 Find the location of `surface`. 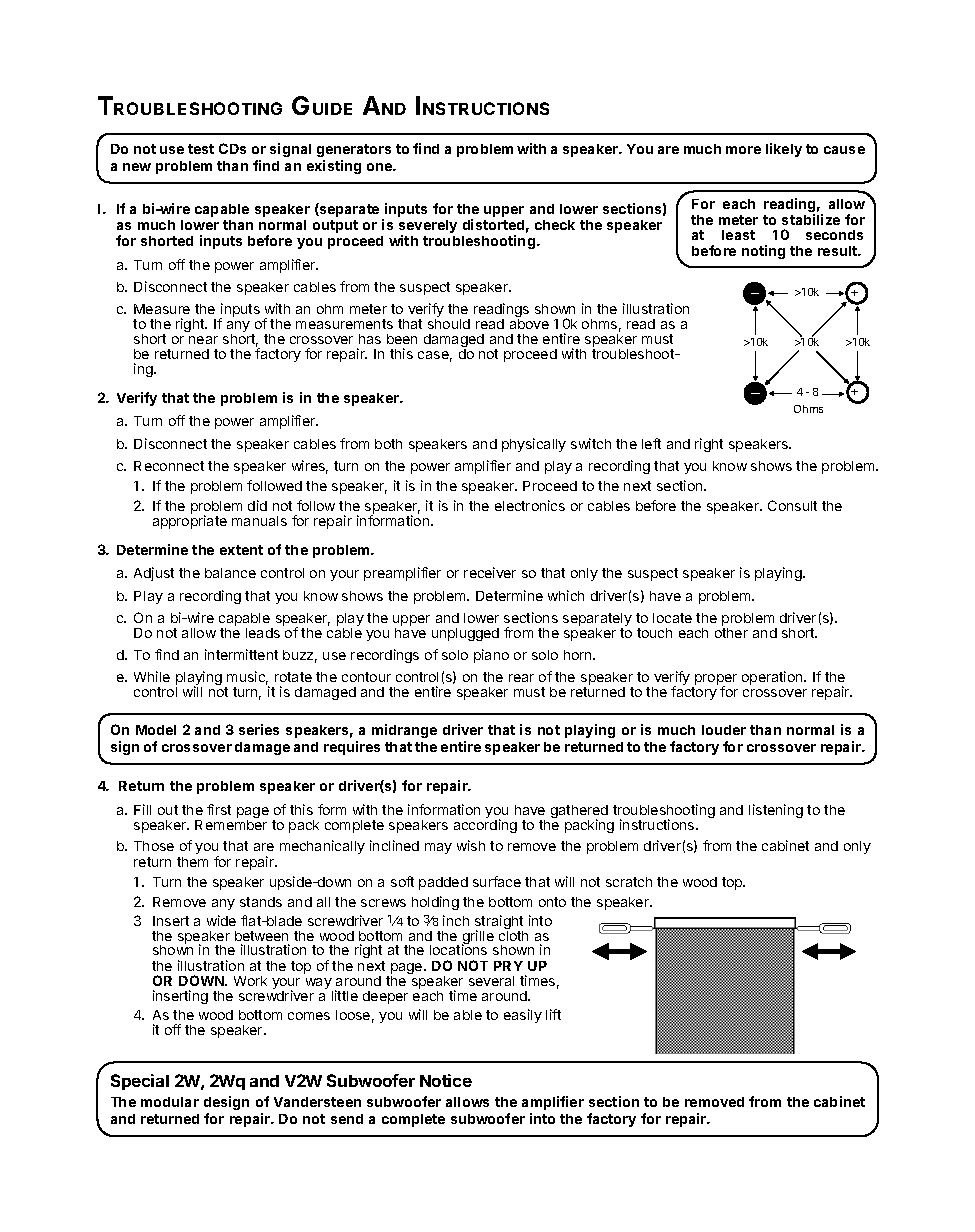

surface is located at coordinates (497, 881).
